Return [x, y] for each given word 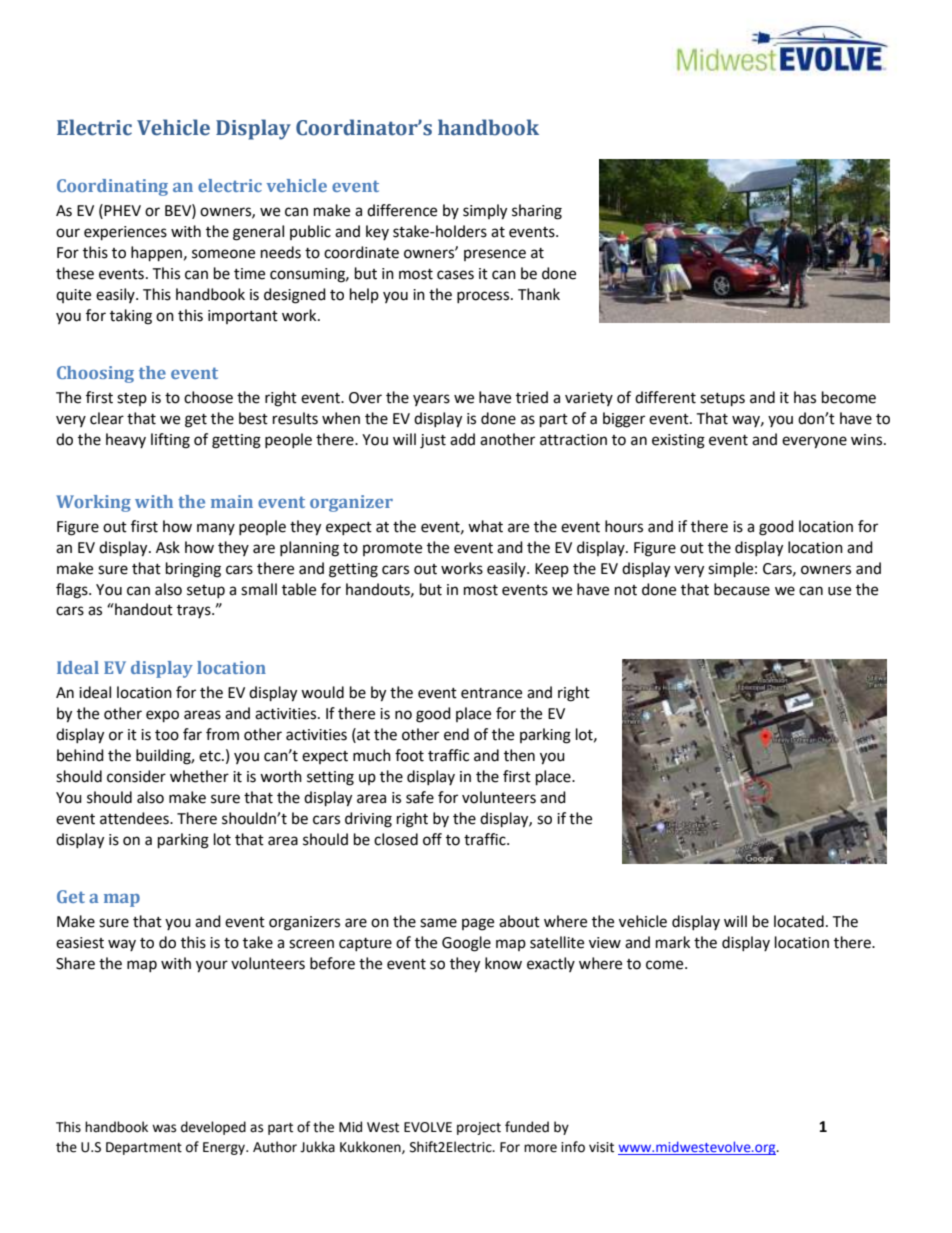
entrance [491, 693]
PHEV [122, 210]
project [479, 1128]
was [164, 1128]
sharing [537, 212]
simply [485, 212]
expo [162, 716]
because [742, 589]
